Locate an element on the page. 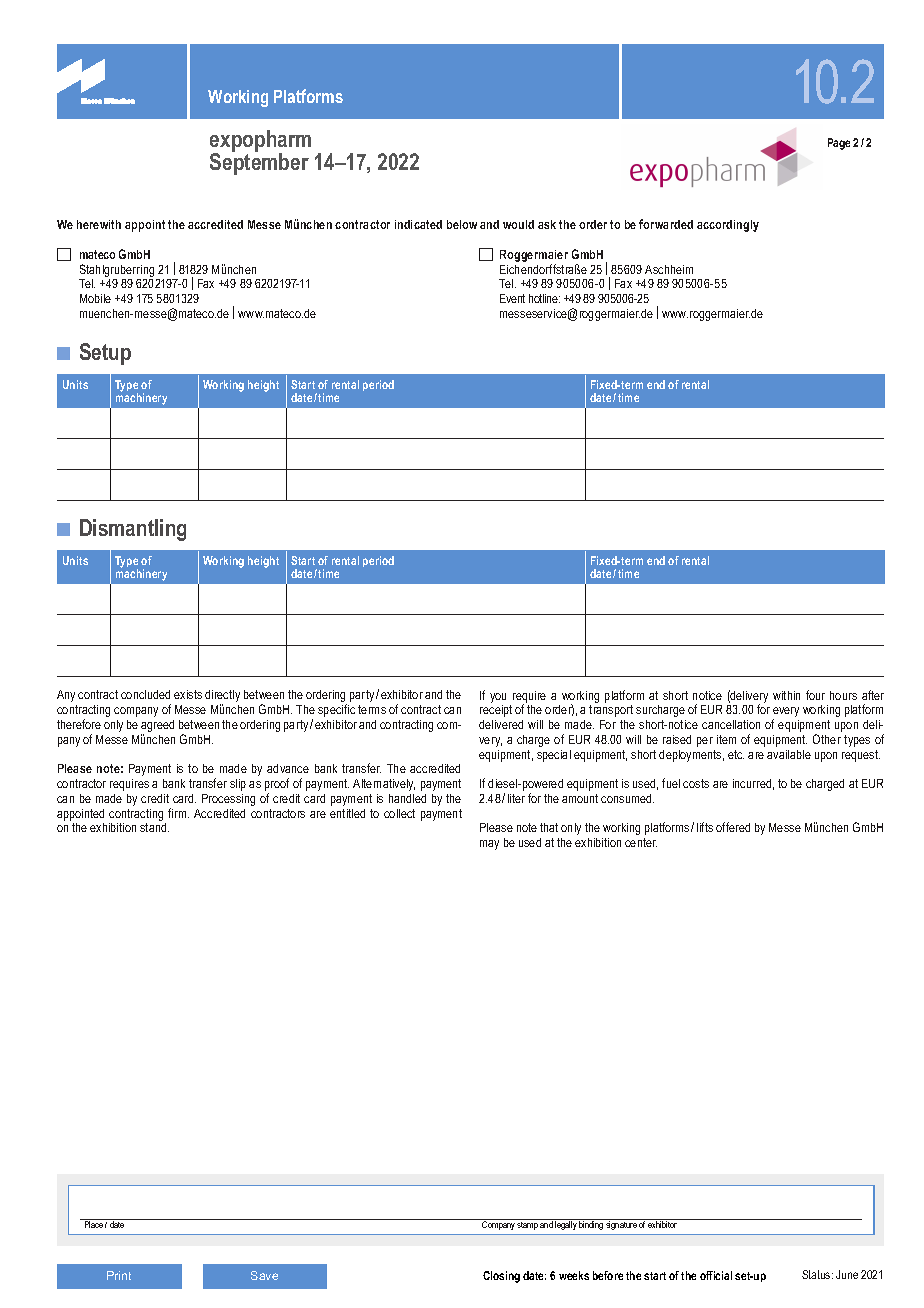 The width and height of the image is (924, 1308). within is located at coordinates (786, 695).
